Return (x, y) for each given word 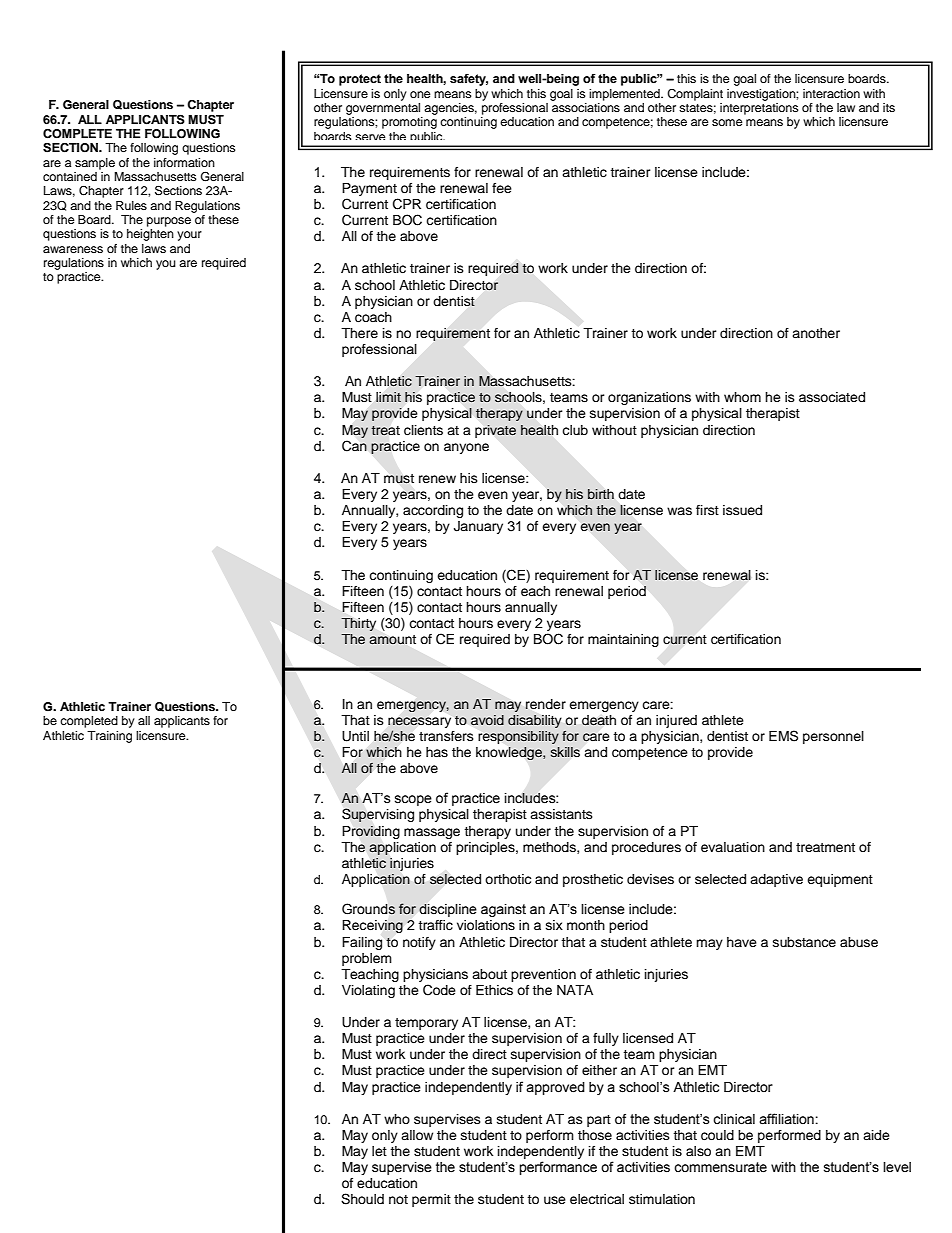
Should (362, 1199)
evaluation (733, 847)
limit (388, 397)
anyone (466, 448)
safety (469, 80)
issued (742, 510)
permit (431, 1200)
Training (109, 737)
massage (432, 833)
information (184, 162)
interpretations (759, 107)
